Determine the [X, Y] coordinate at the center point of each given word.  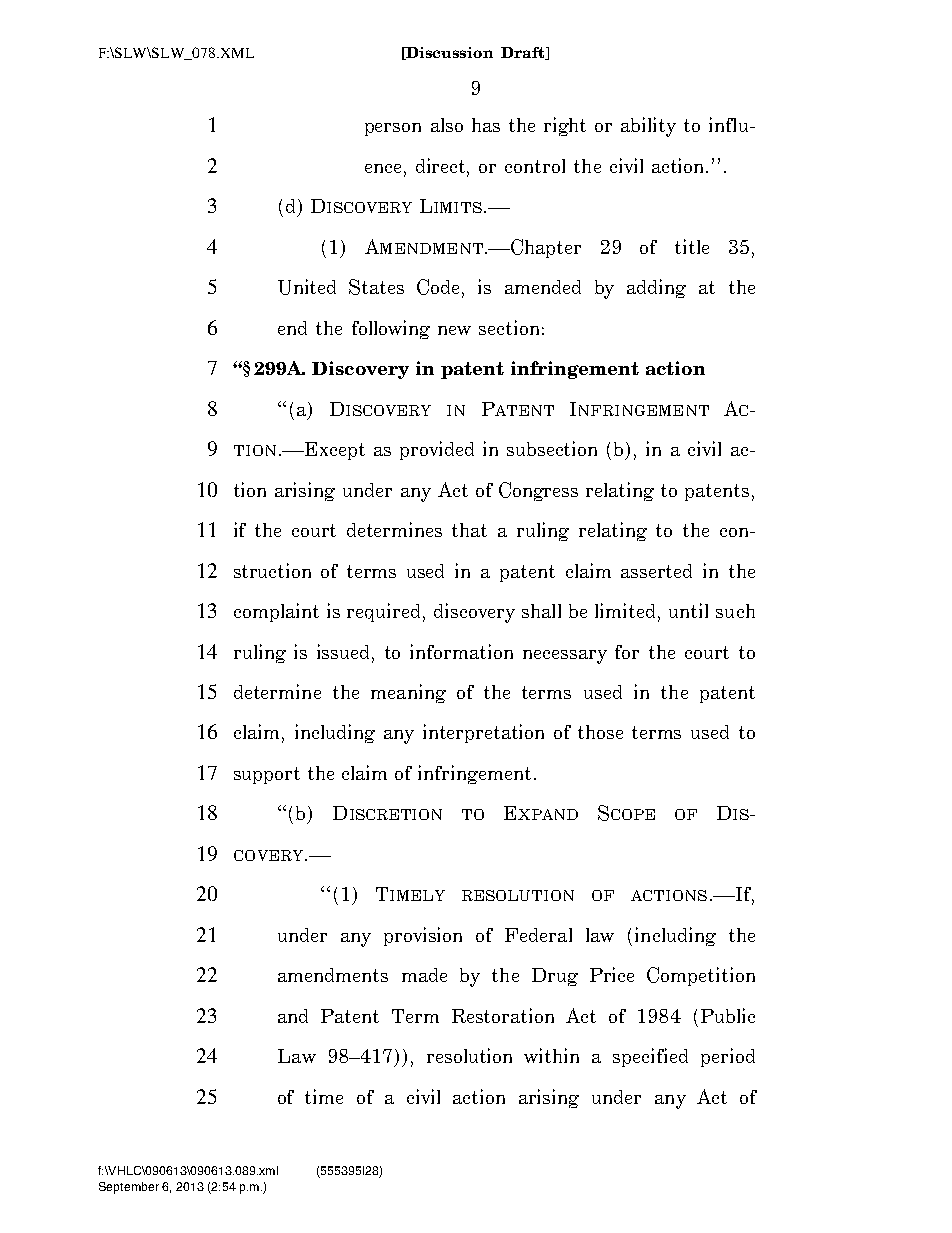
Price [612, 974]
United [307, 287]
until [688, 610]
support [267, 775]
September [129, 1188]
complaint [276, 612]
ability [648, 127]
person [393, 129]
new [454, 330]
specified [650, 1057]
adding [656, 288]
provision [423, 936]
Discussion [449, 53]
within [551, 1055]
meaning [408, 693]
